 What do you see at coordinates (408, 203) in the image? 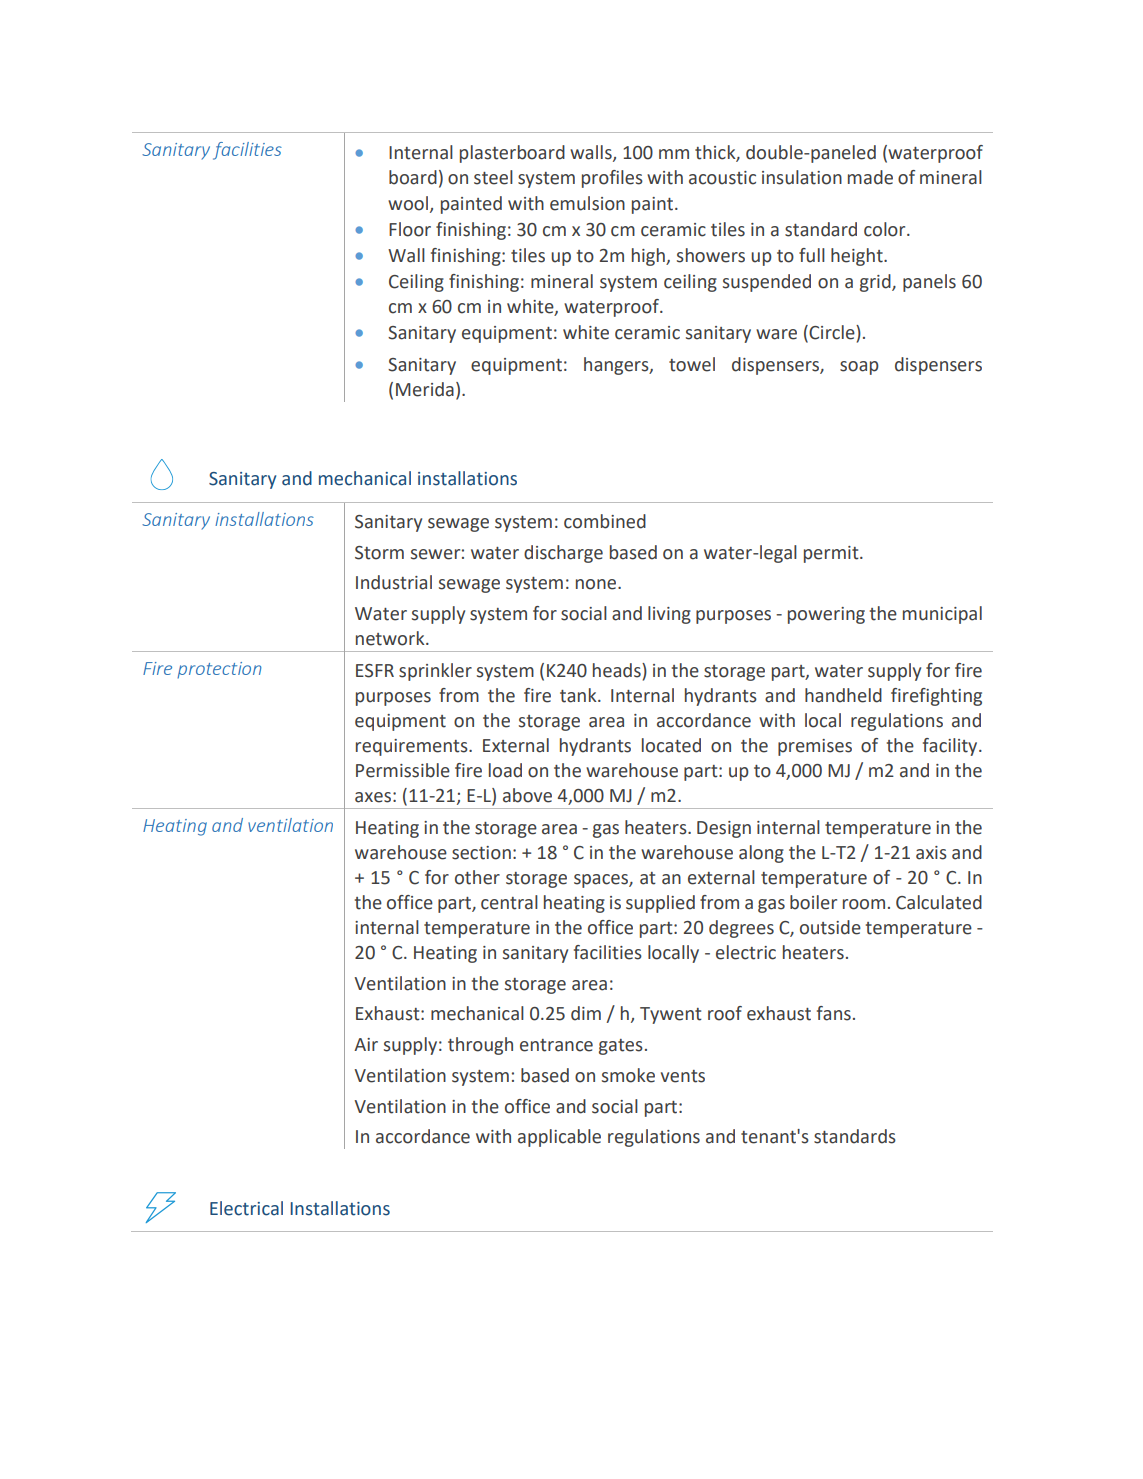
I see `wool` at bounding box center [408, 203].
